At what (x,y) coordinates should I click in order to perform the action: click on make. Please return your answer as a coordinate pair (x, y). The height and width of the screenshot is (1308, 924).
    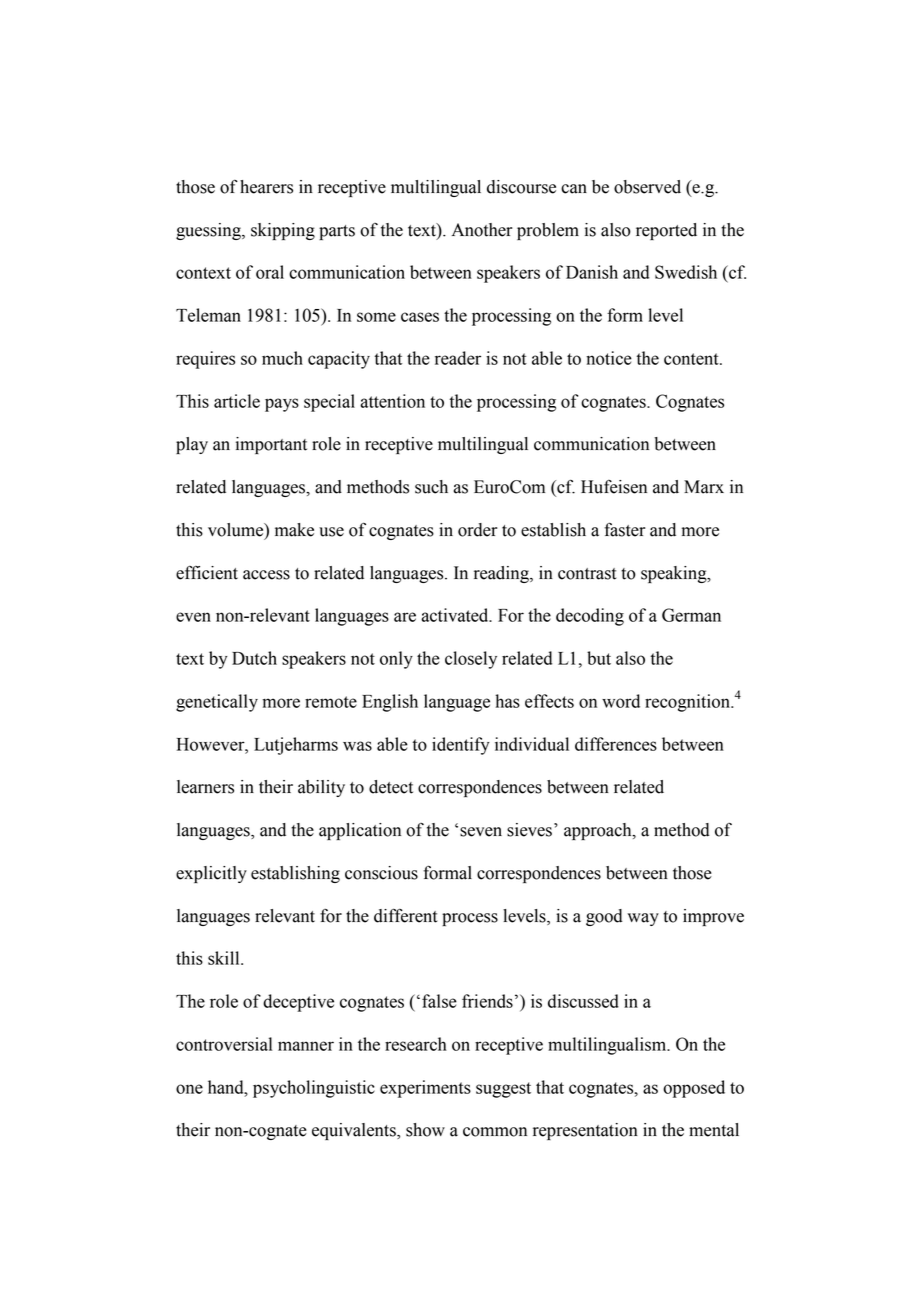
    Looking at the image, I should click on (294, 530).
